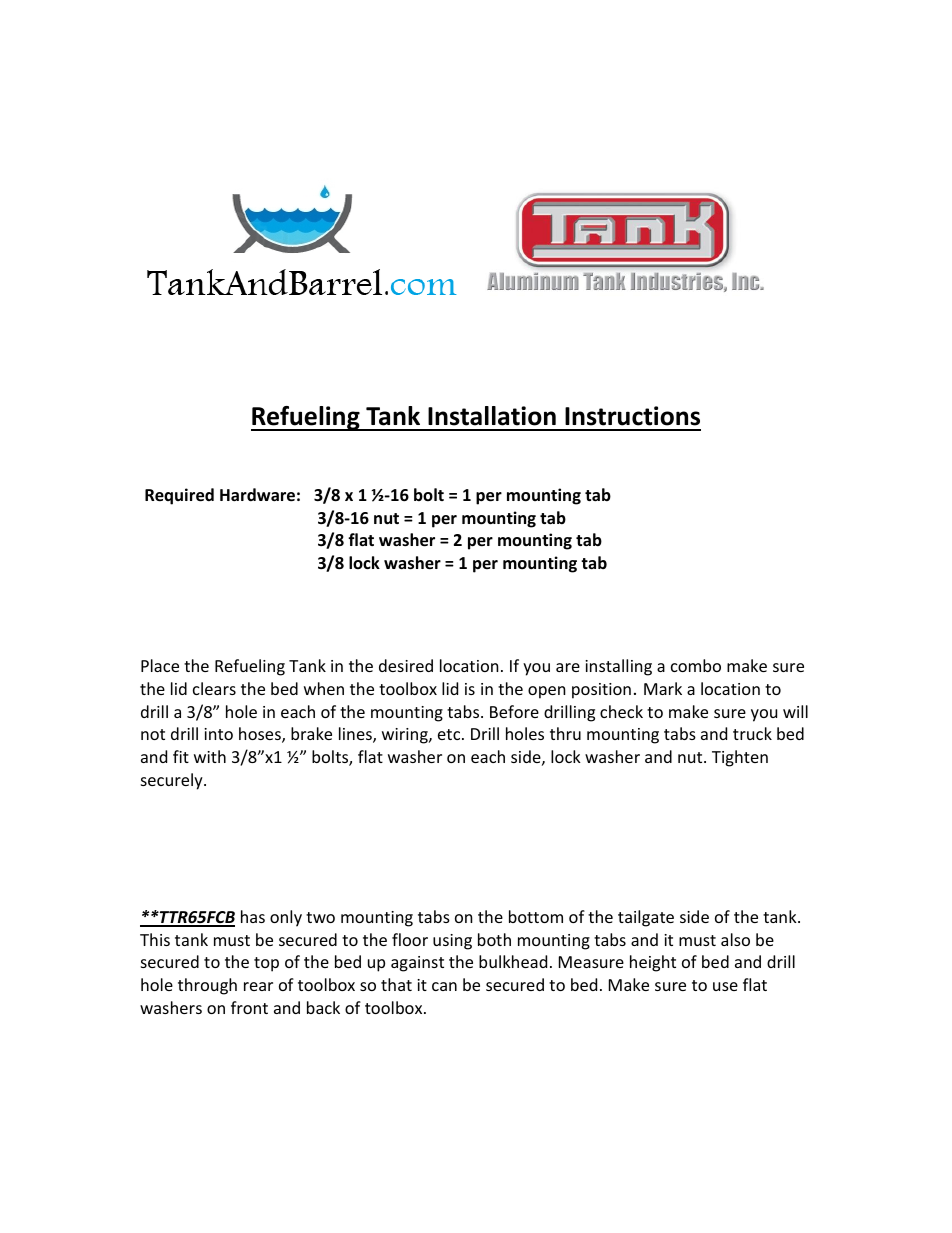 This image has width=952, height=1233. What do you see at coordinates (444, 986) in the image?
I see `can` at bounding box center [444, 986].
